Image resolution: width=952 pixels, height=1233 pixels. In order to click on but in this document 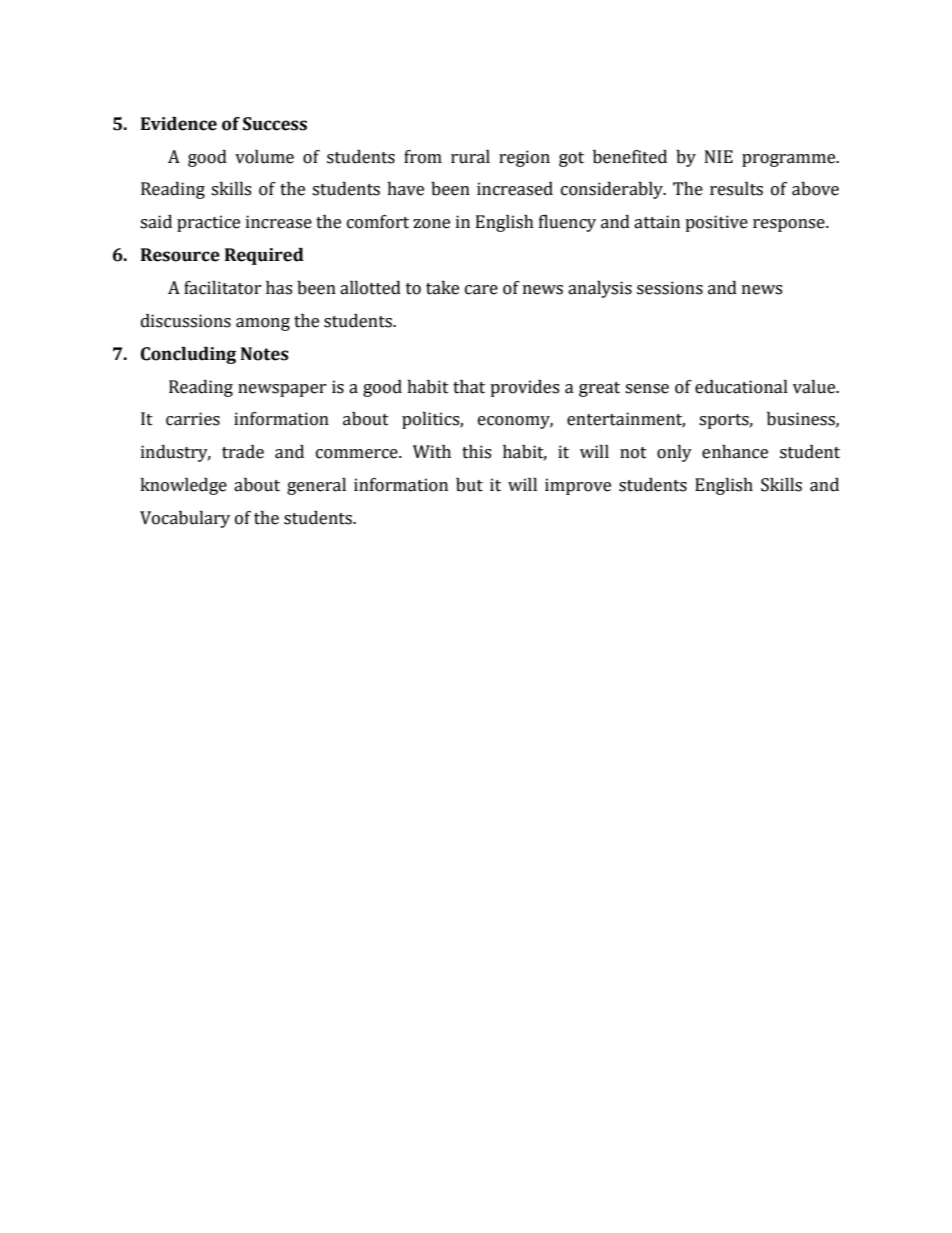, I will do `click(469, 485)`.
